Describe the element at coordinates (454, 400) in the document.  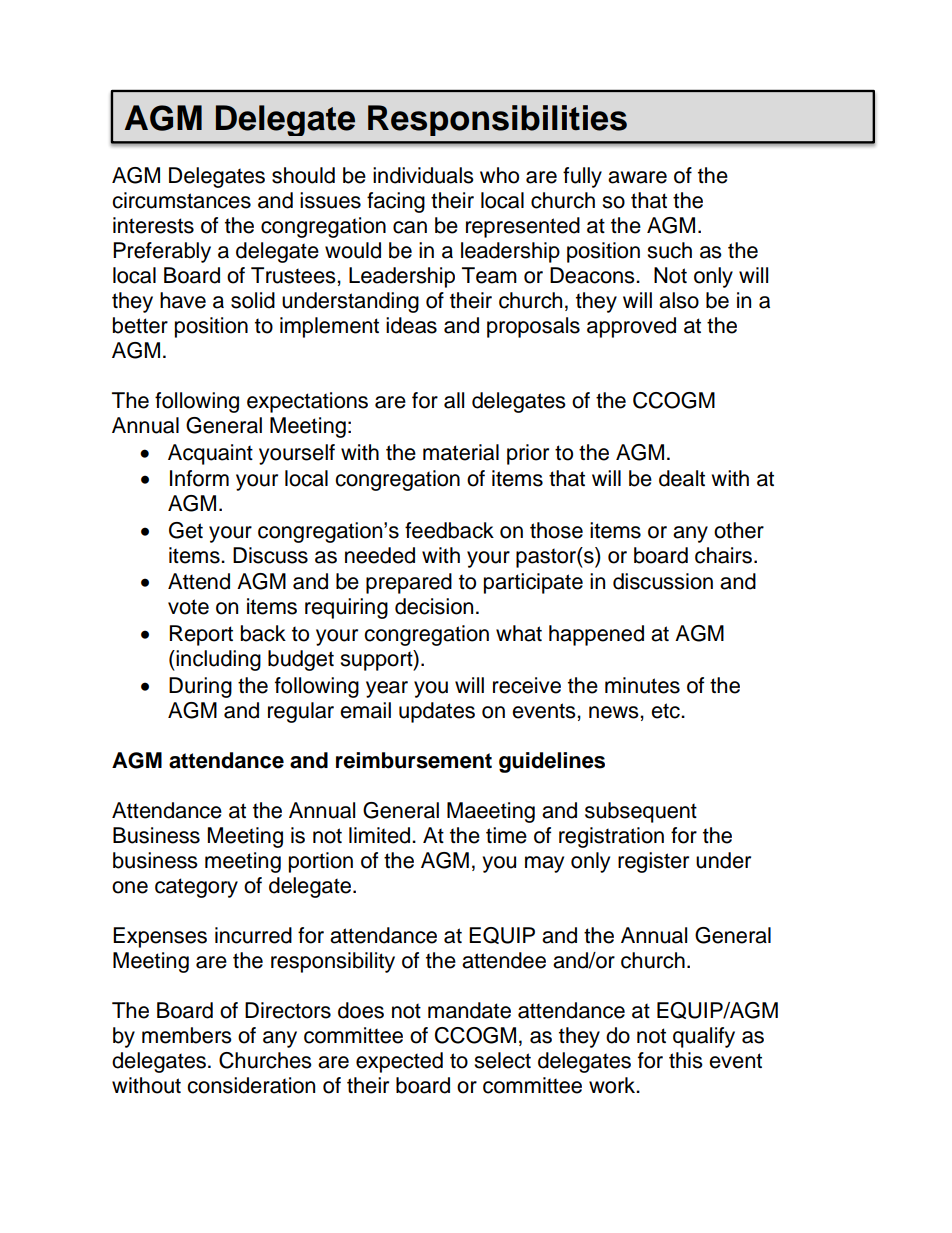
I see `all` at that location.
